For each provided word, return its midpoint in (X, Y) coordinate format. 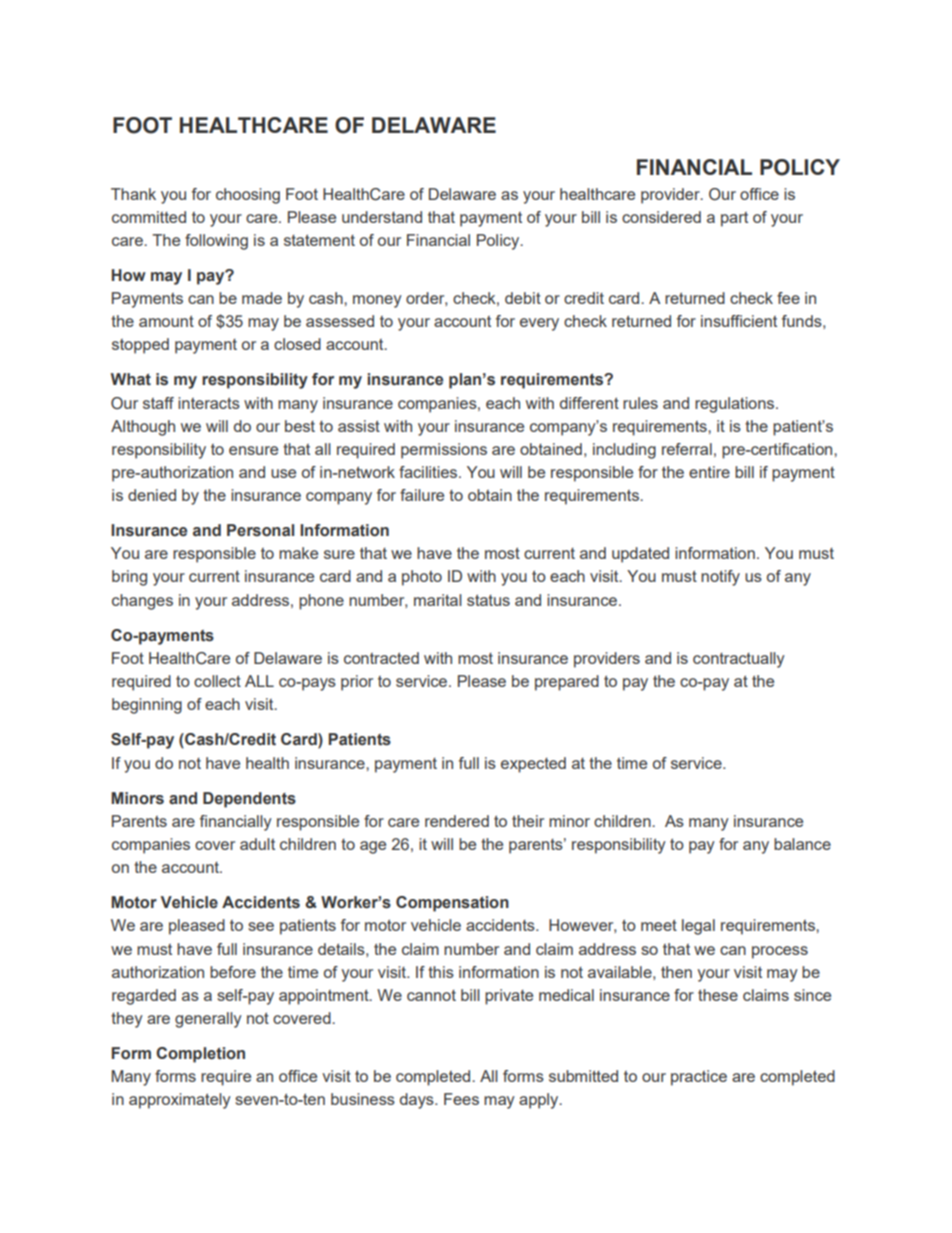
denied (152, 495)
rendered (457, 821)
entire (709, 472)
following (216, 242)
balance (802, 844)
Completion (200, 1055)
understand (382, 217)
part (734, 219)
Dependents (249, 800)
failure (422, 495)
